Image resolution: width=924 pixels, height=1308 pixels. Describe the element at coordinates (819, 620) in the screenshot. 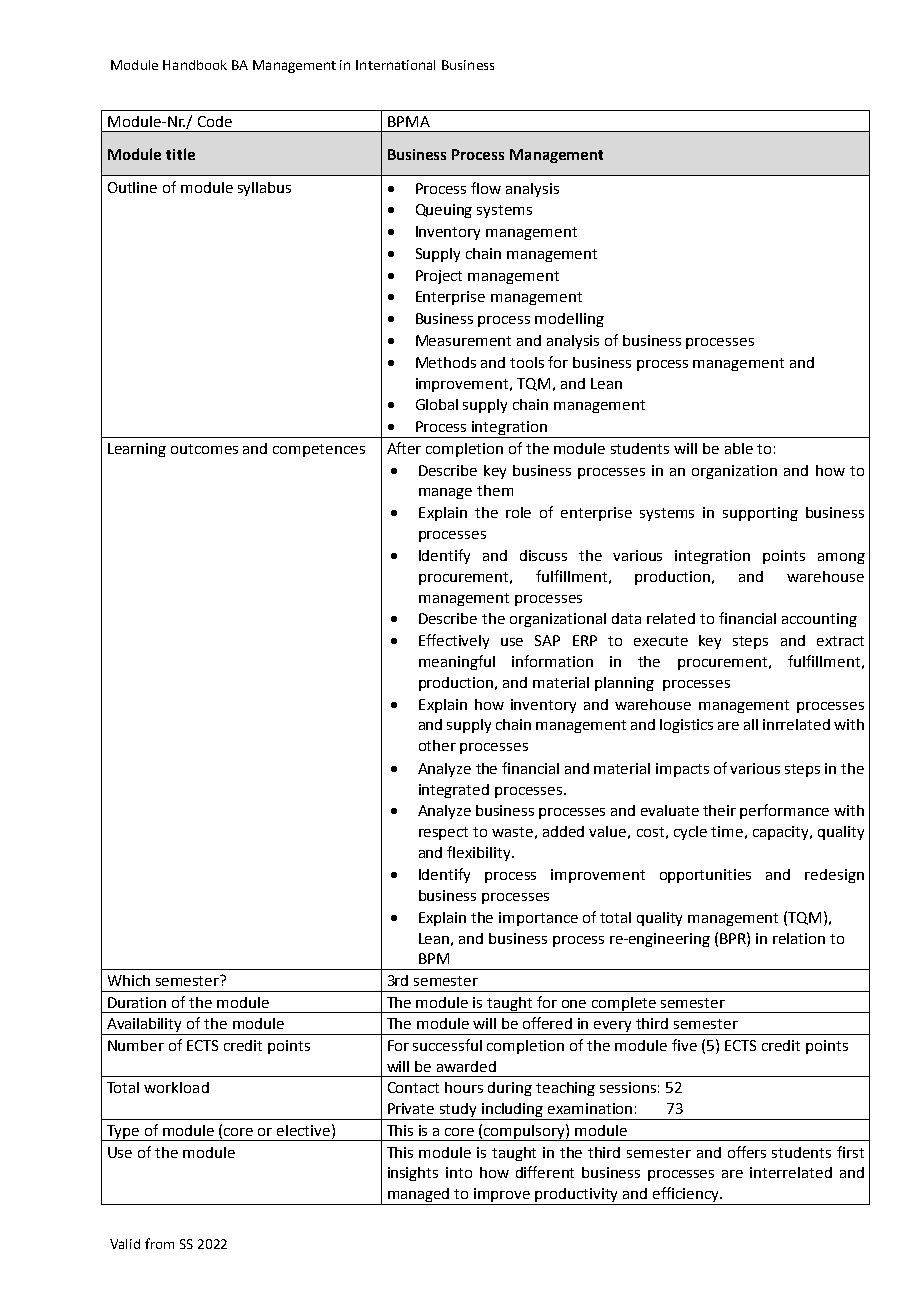

I see `accounting` at that location.
